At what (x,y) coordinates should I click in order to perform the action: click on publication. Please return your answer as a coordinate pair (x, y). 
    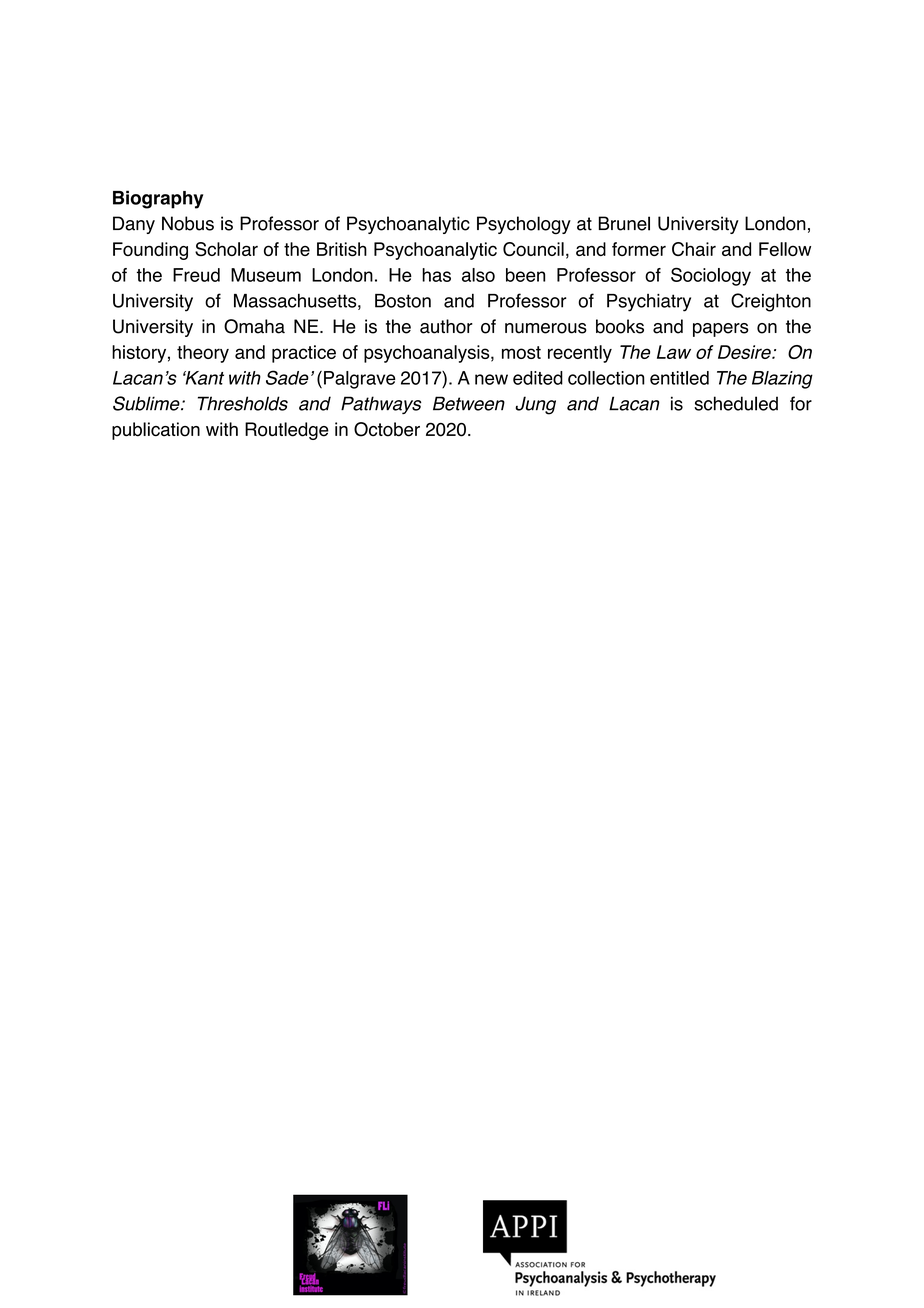
    Looking at the image, I should click on (156, 431).
